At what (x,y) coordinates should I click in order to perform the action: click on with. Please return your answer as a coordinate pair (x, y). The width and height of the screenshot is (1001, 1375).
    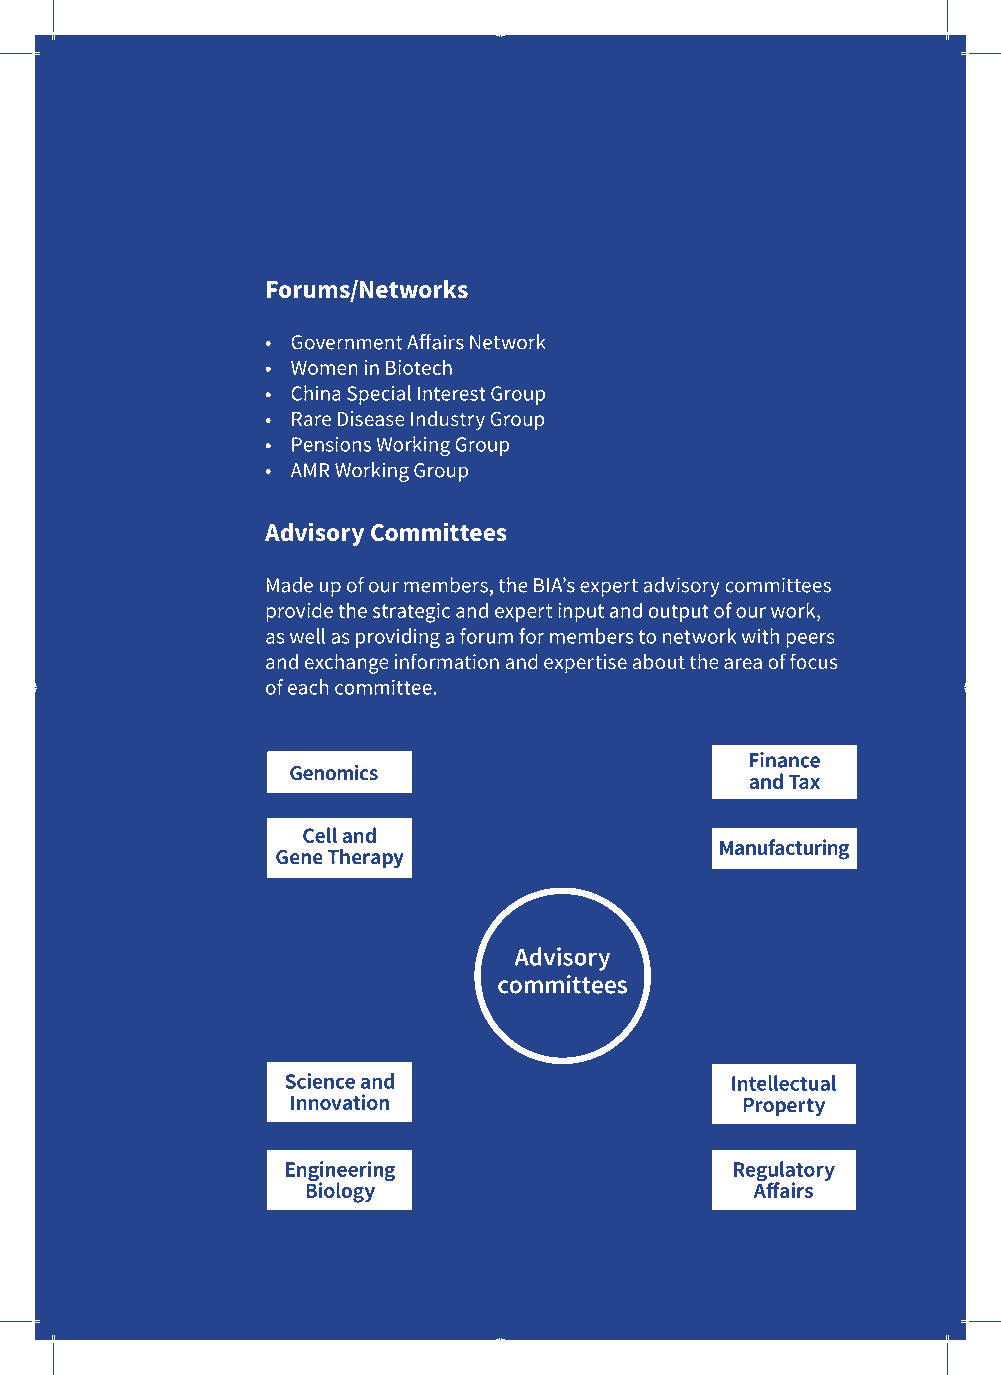
    Looking at the image, I should click on (760, 636).
